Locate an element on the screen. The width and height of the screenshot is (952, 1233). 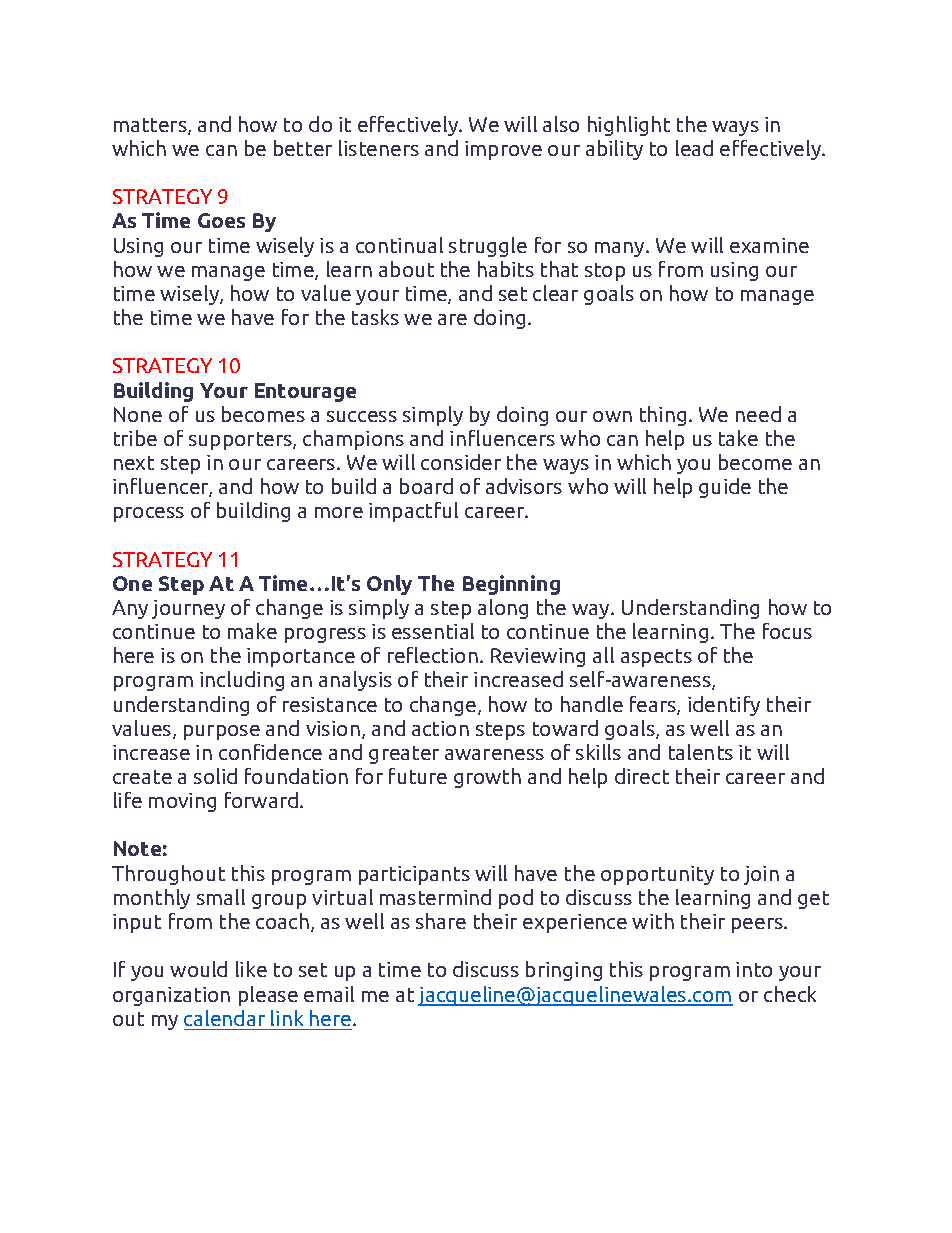
journey is located at coordinates (188, 609).
